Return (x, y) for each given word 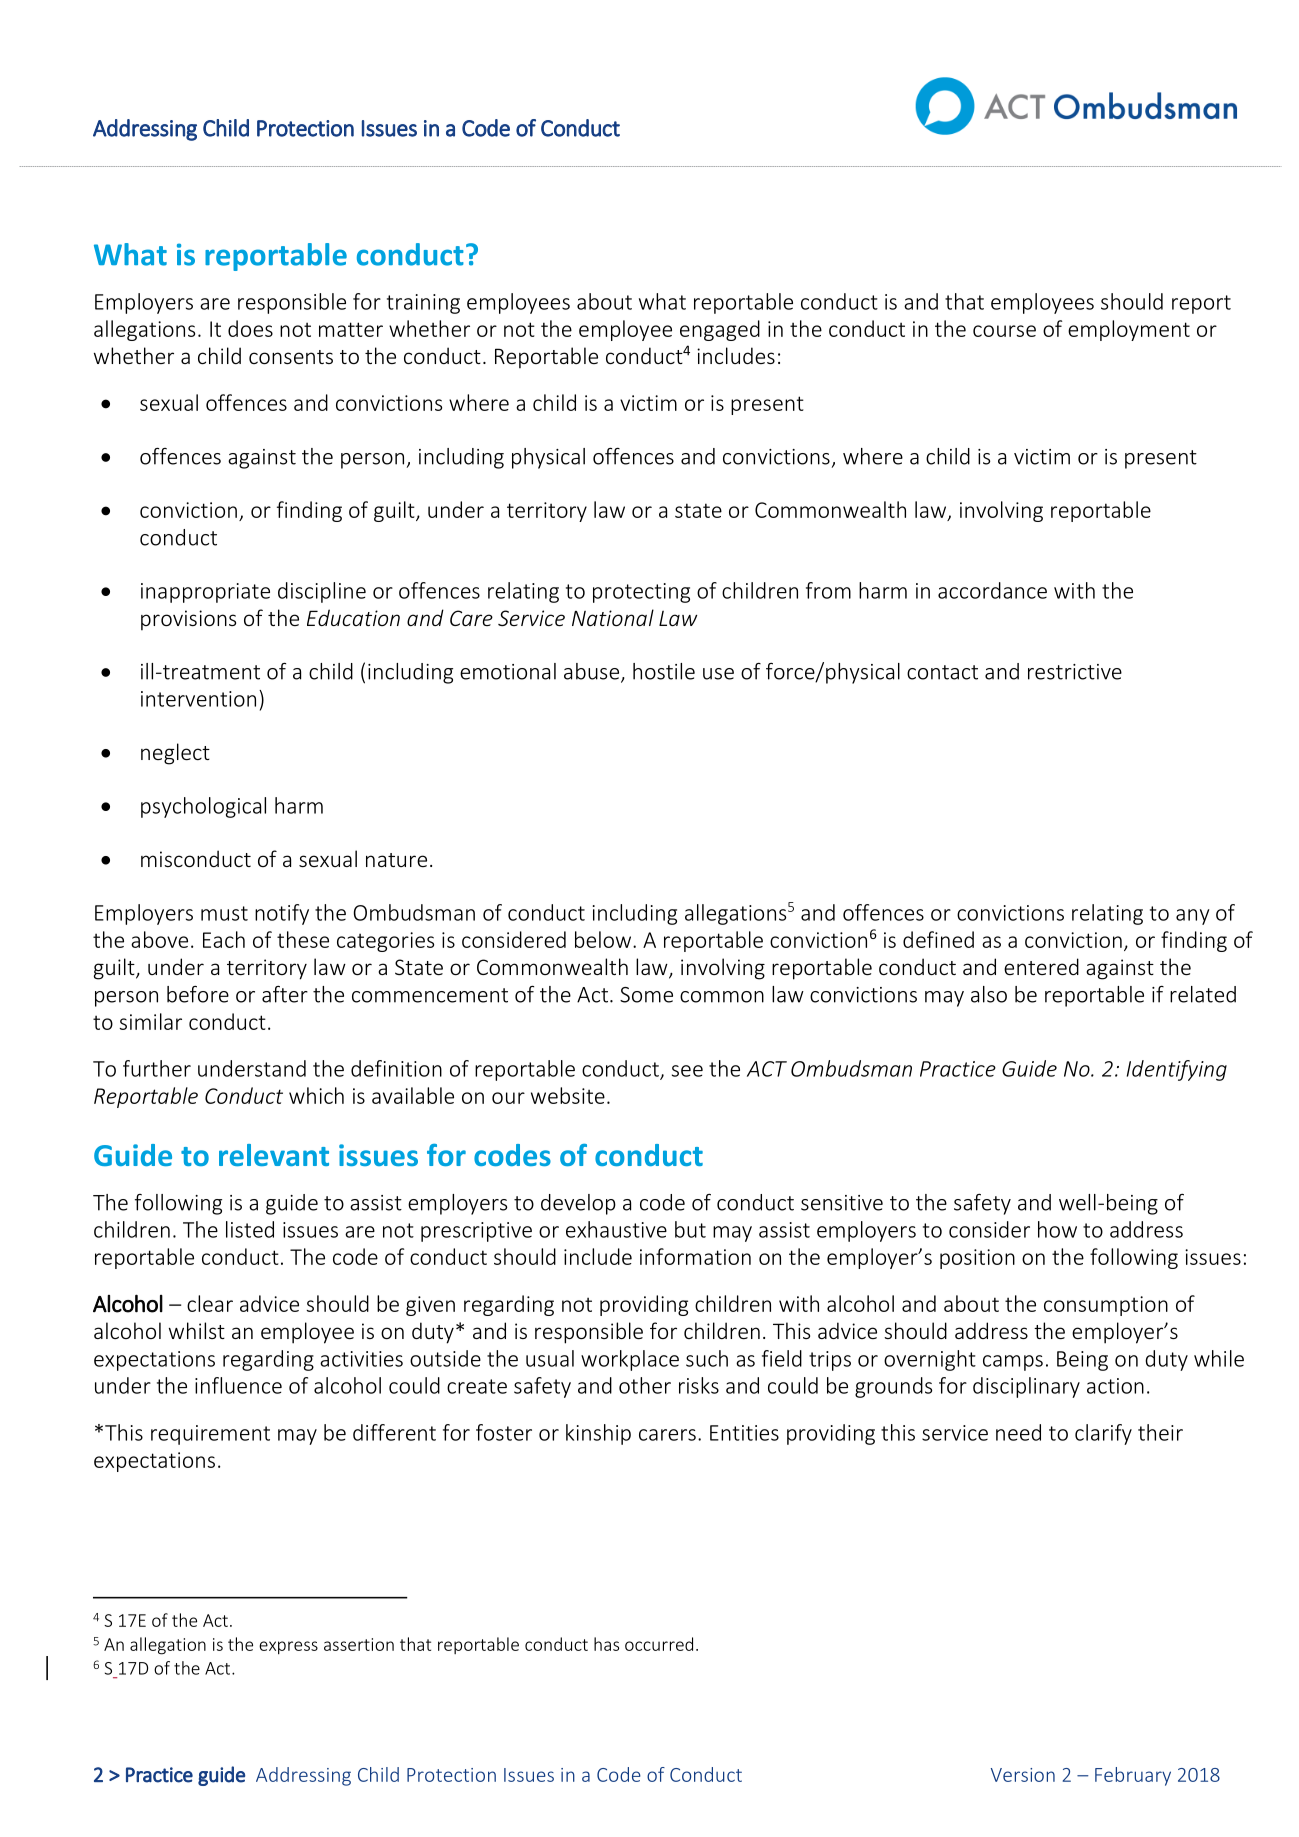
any (1193, 917)
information (695, 1256)
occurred (659, 1644)
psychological (203, 807)
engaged (720, 330)
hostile (664, 671)
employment (1129, 330)
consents (291, 357)
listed (250, 1229)
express (288, 1648)
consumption (1106, 1306)
